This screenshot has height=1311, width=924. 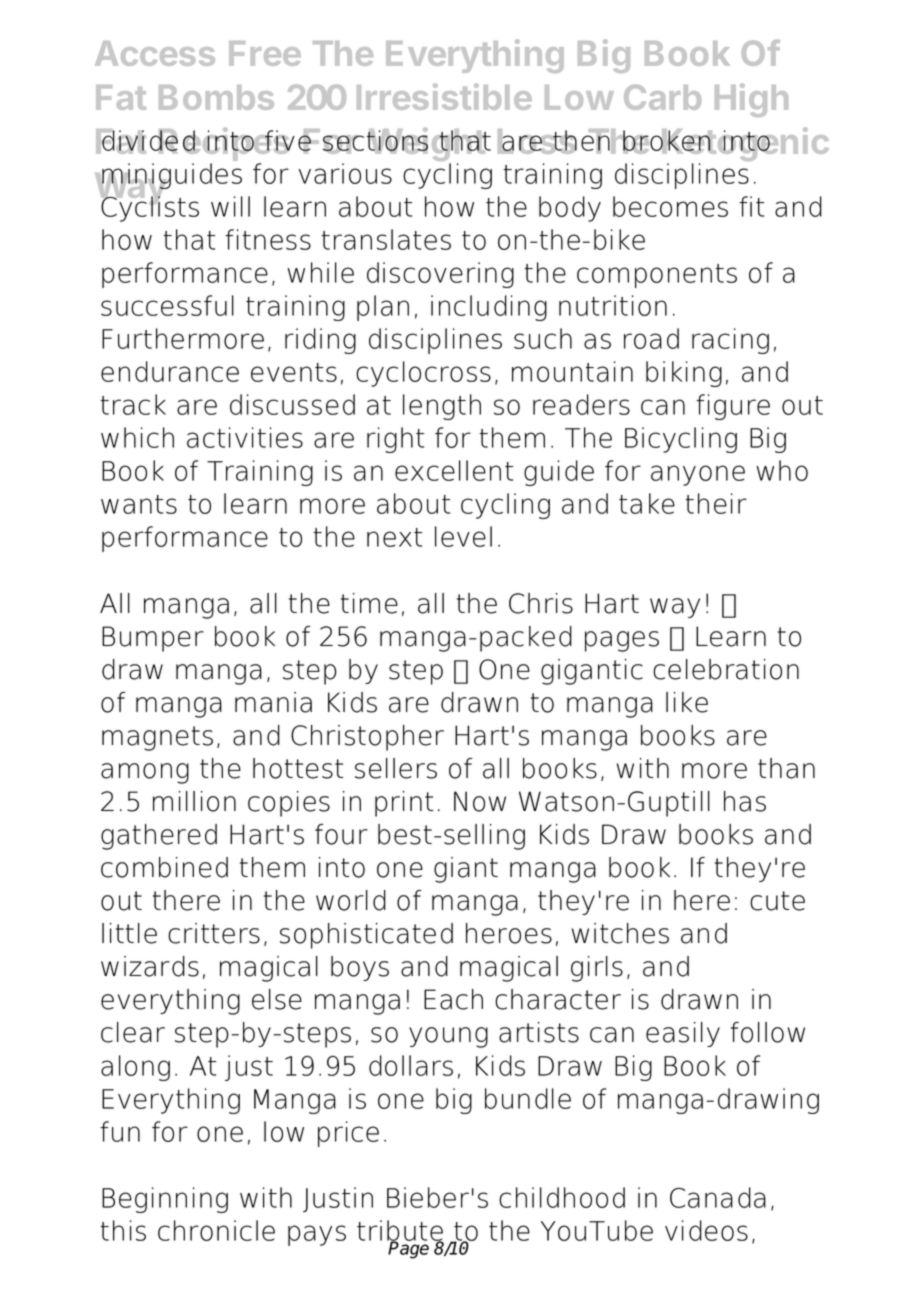 I want to click on critters, so click(x=214, y=933).
